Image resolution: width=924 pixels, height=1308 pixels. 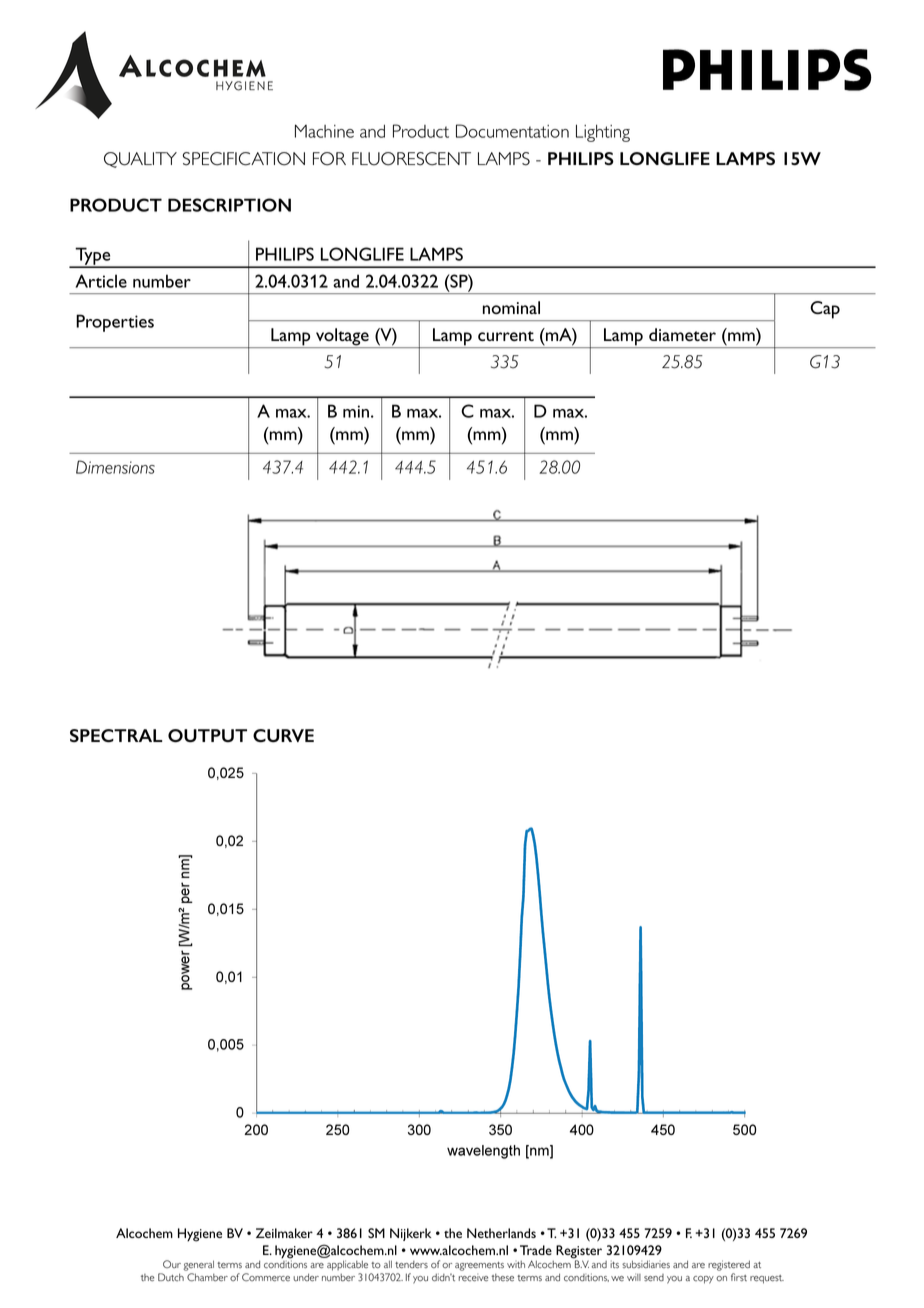 What do you see at coordinates (479, 1266) in the image?
I see `agreements` at bounding box center [479, 1266].
